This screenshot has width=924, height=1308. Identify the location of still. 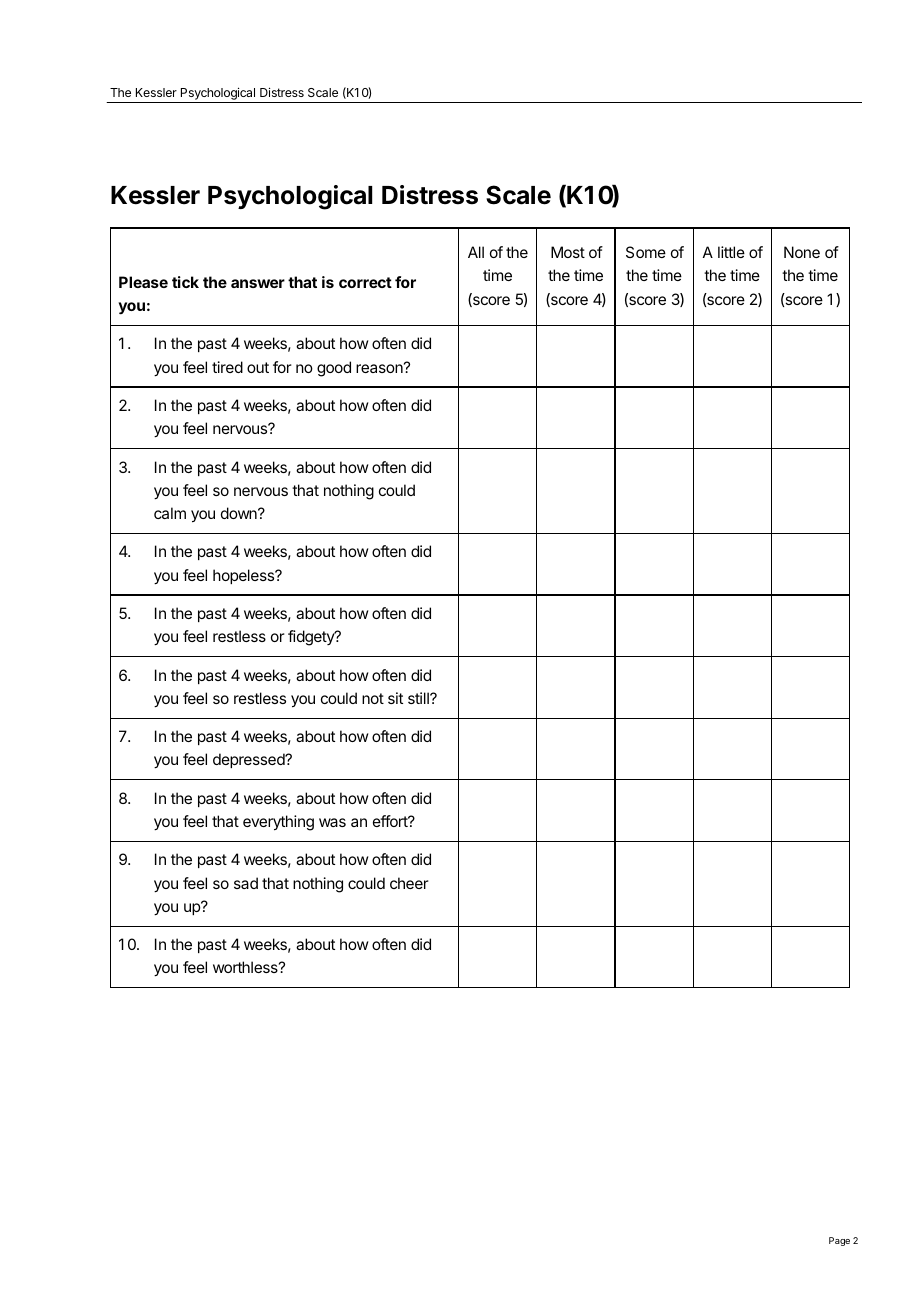
(419, 698).
